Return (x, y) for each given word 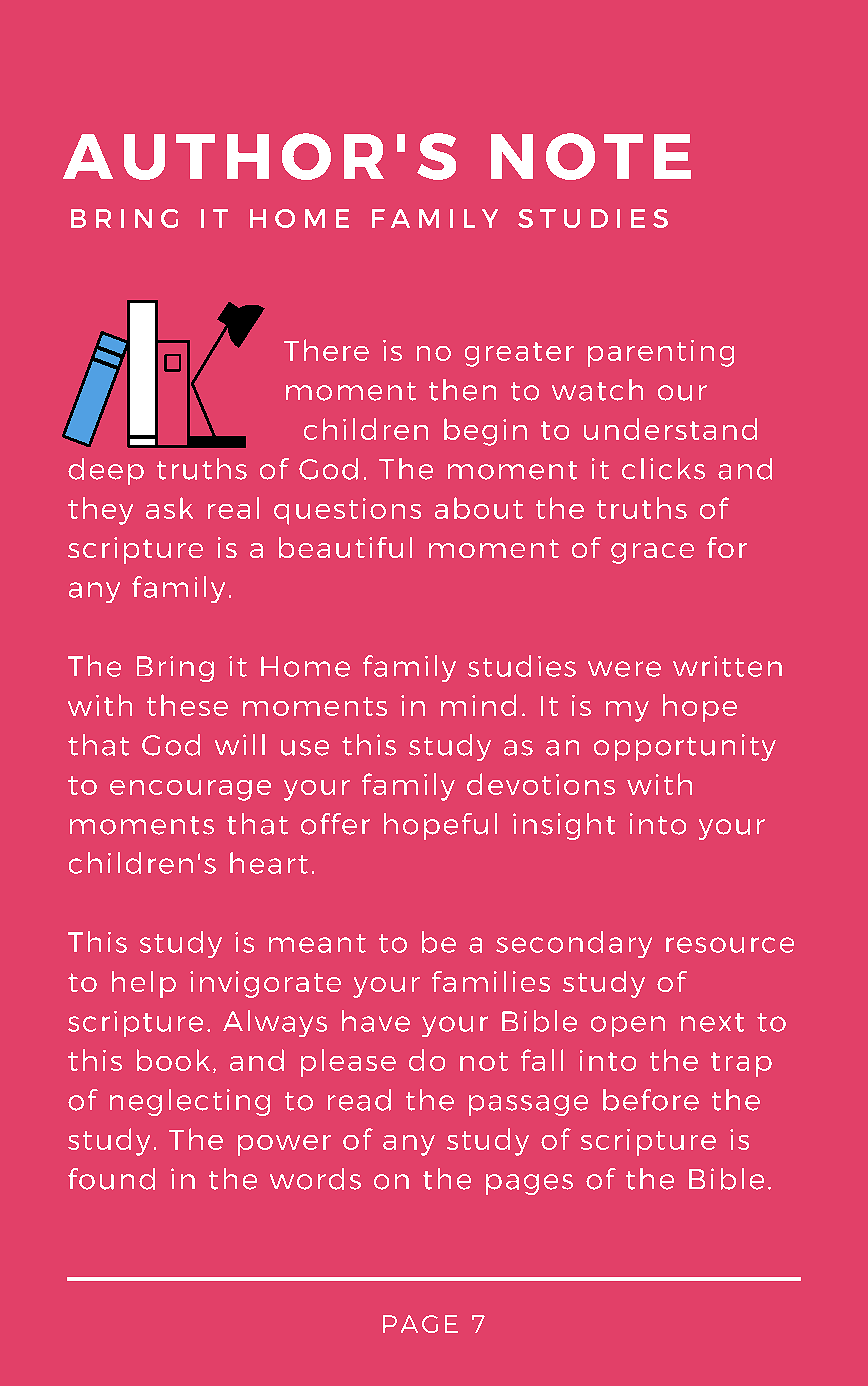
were (624, 669)
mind (478, 705)
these (187, 705)
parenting (661, 353)
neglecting (190, 1102)
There (326, 350)
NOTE (591, 156)
